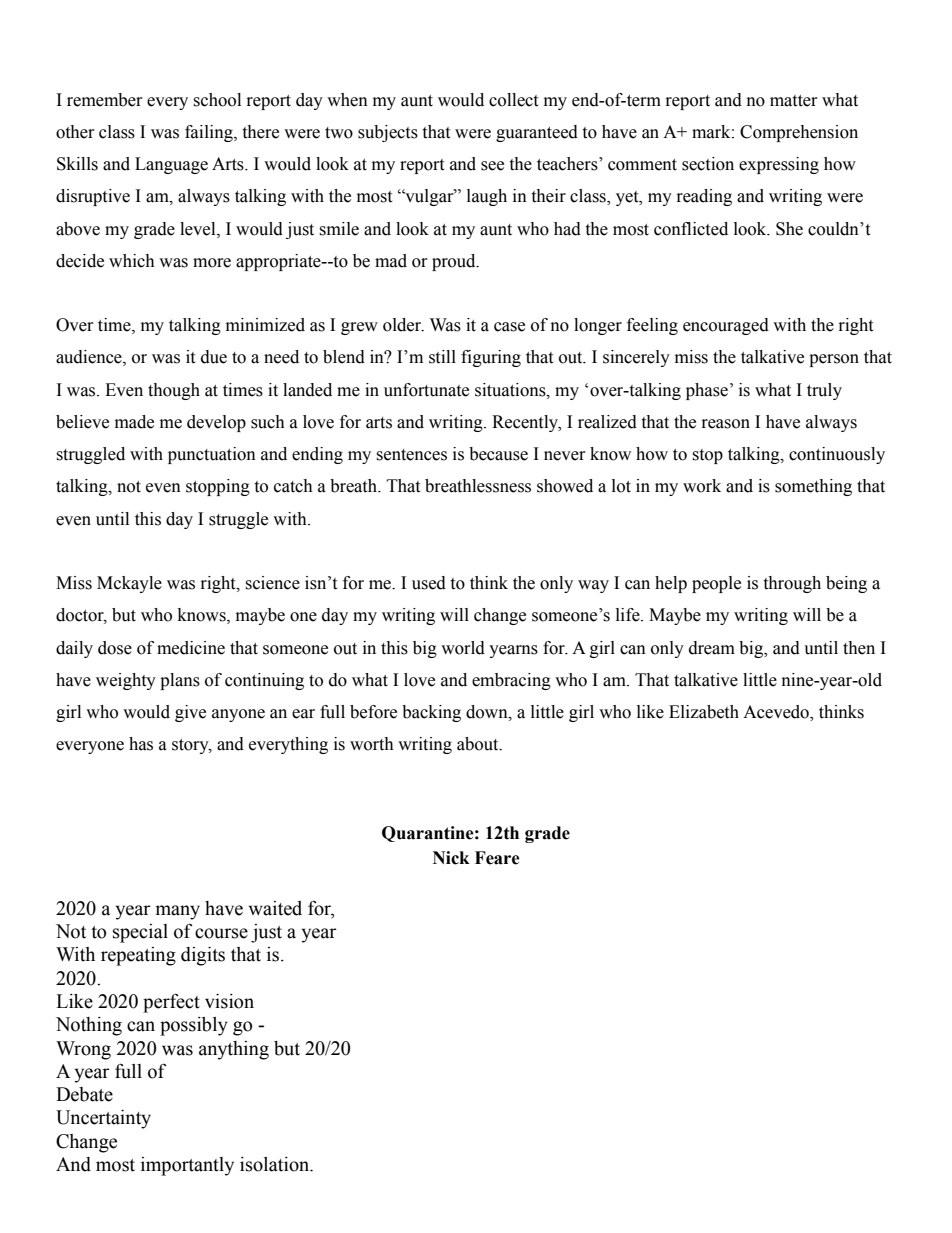 The height and width of the image is (1233, 952). I want to click on isolation, so click(276, 1164).
